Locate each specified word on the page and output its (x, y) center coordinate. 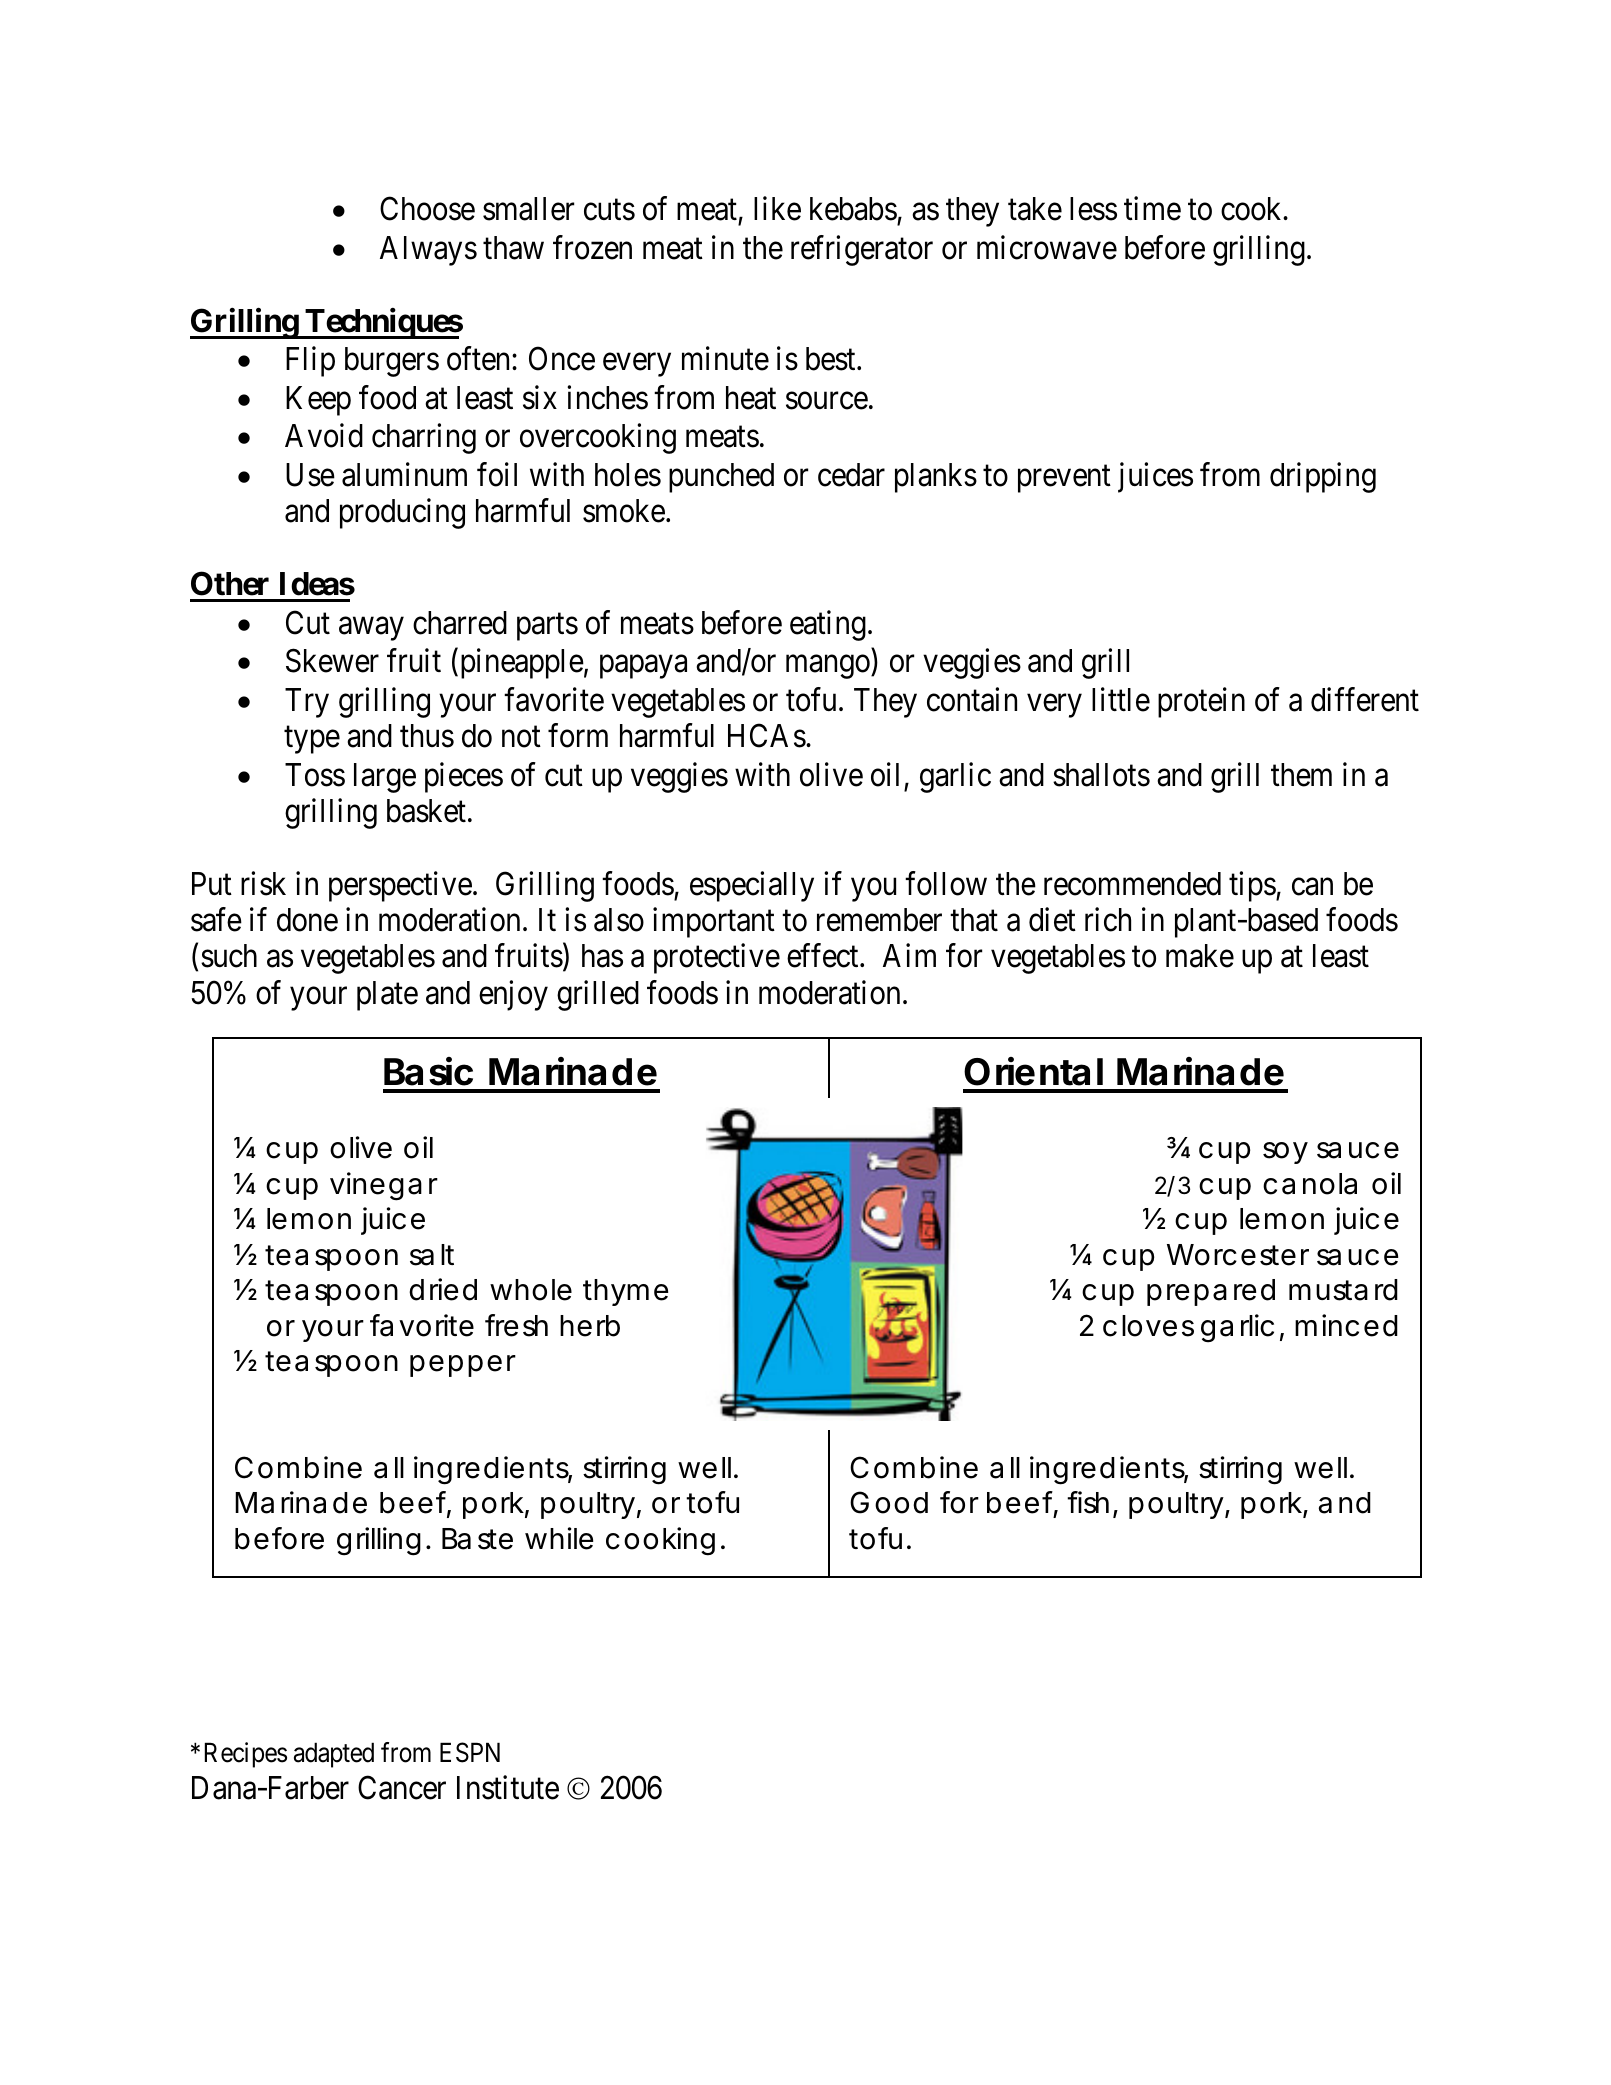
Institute (508, 1788)
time (1152, 209)
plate (387, 996)
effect (824, 956)
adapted (334, 1755)
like (777, 209)
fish (1088, 1502)
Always (428, 251)
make (1200, 956)
